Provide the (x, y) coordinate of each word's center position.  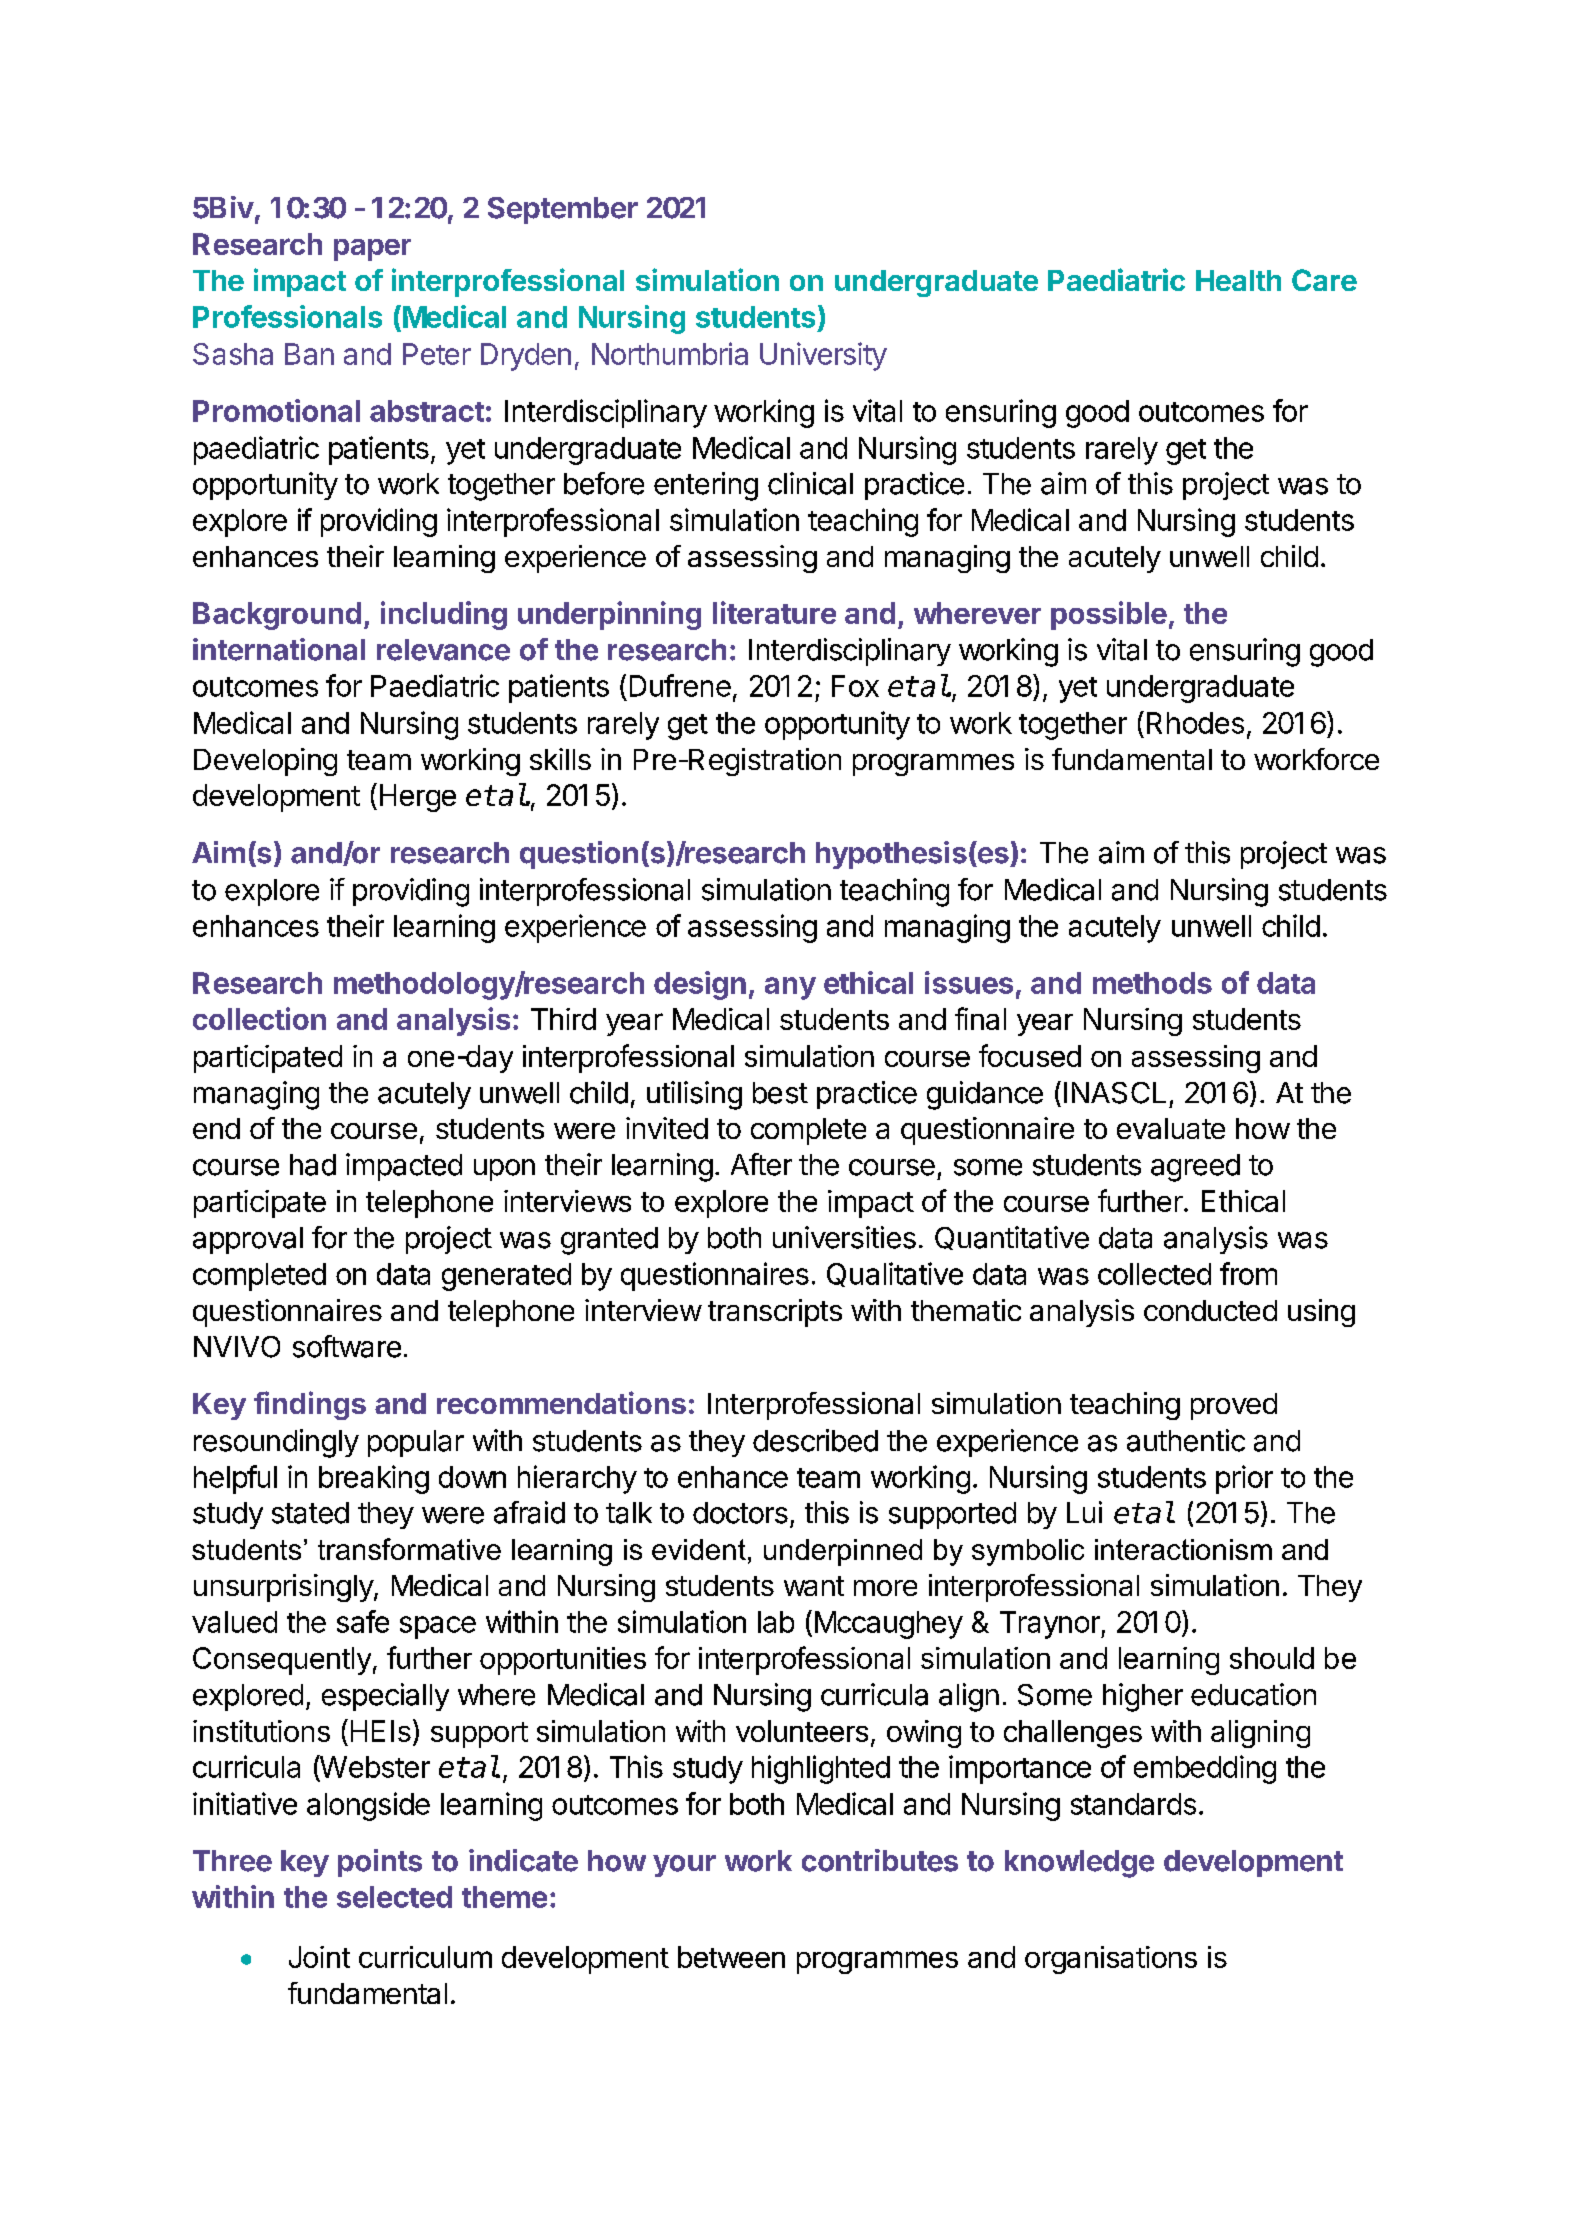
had (313, 1165)
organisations (1111, 1960)
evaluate (1171, 1128)
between (731, 1957)
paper (372, 250)
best (780, 1093)
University (823, 356)
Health (1238, 280)
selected (394, 1897)
